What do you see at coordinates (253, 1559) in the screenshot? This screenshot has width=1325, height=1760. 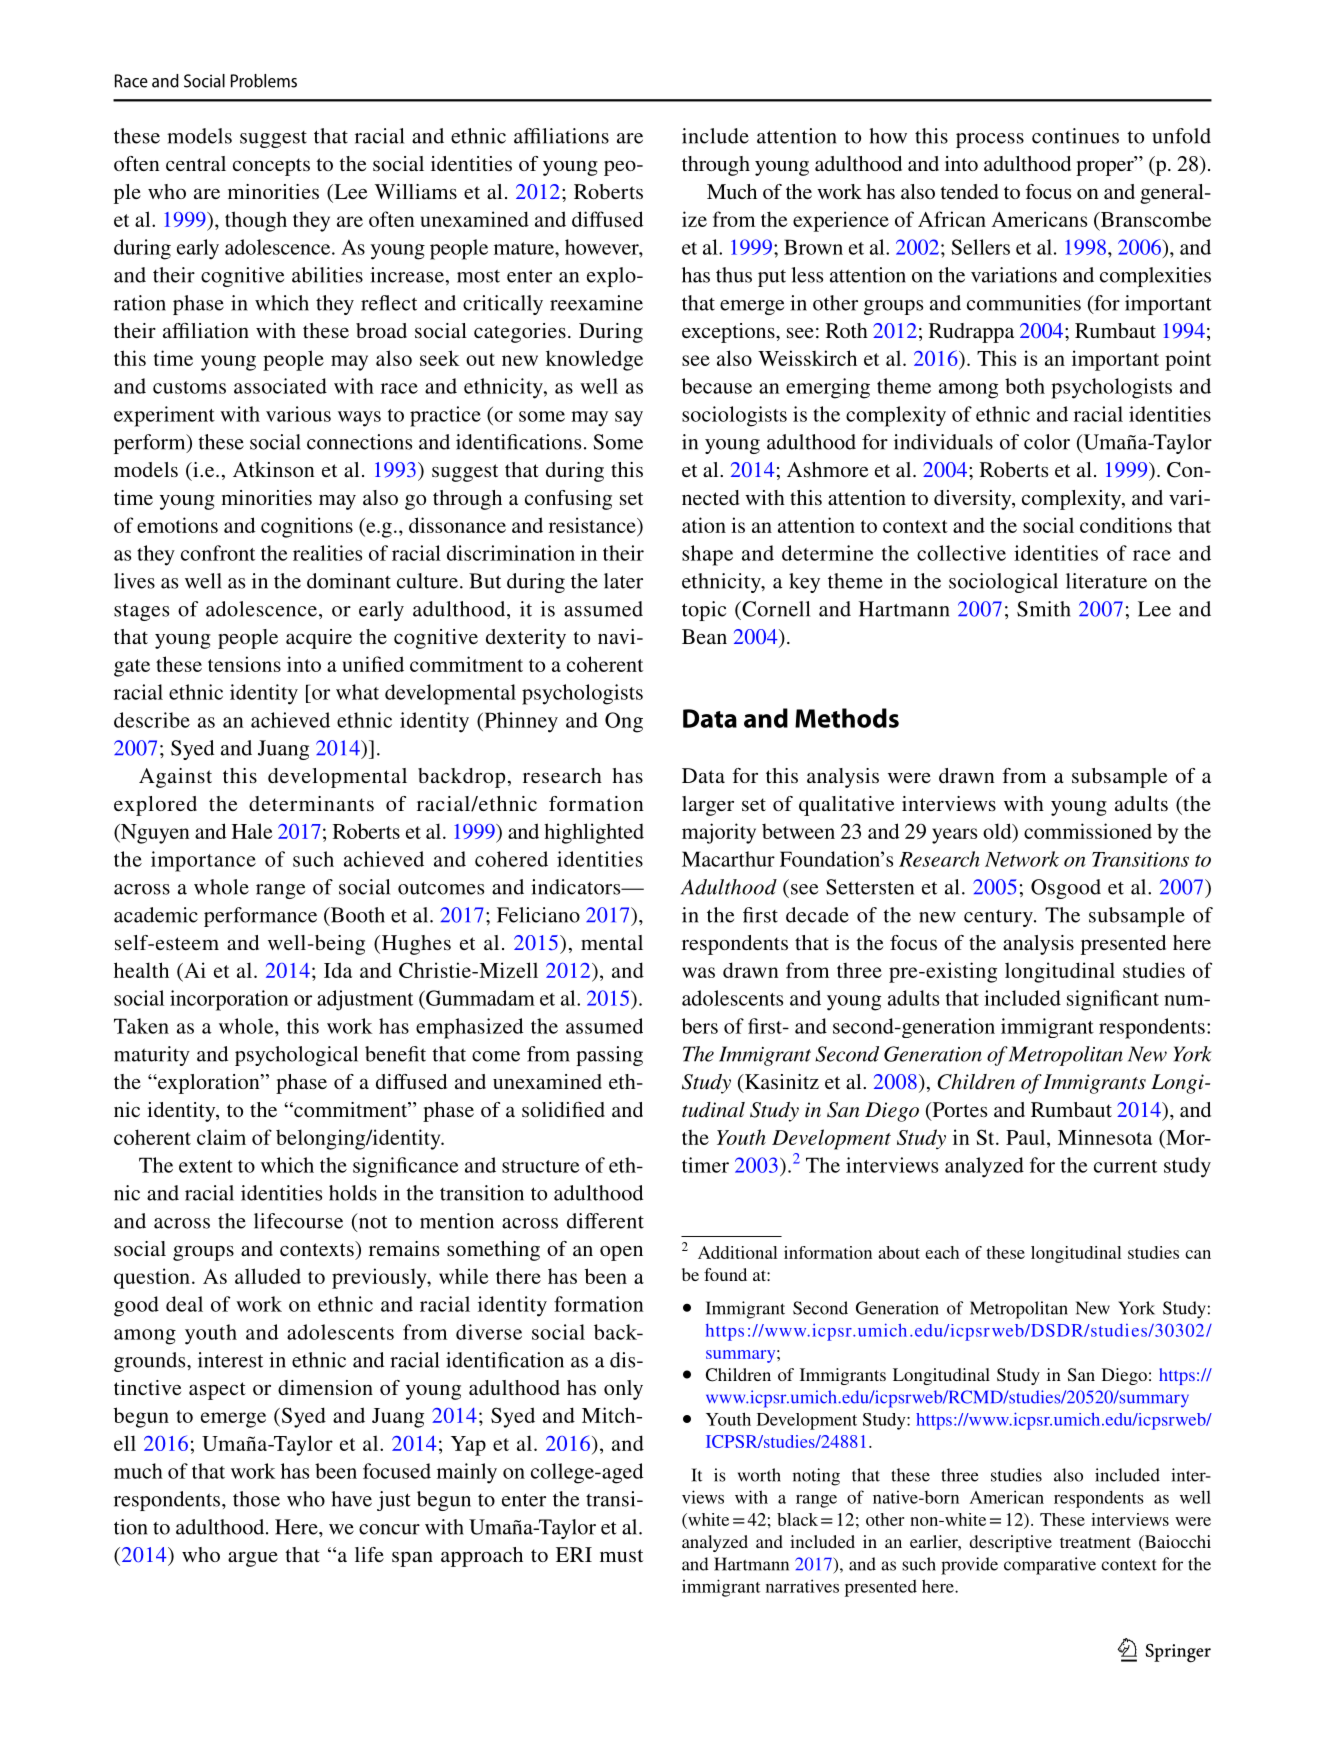 I see `argue` at bounding box center [253, 1559].
